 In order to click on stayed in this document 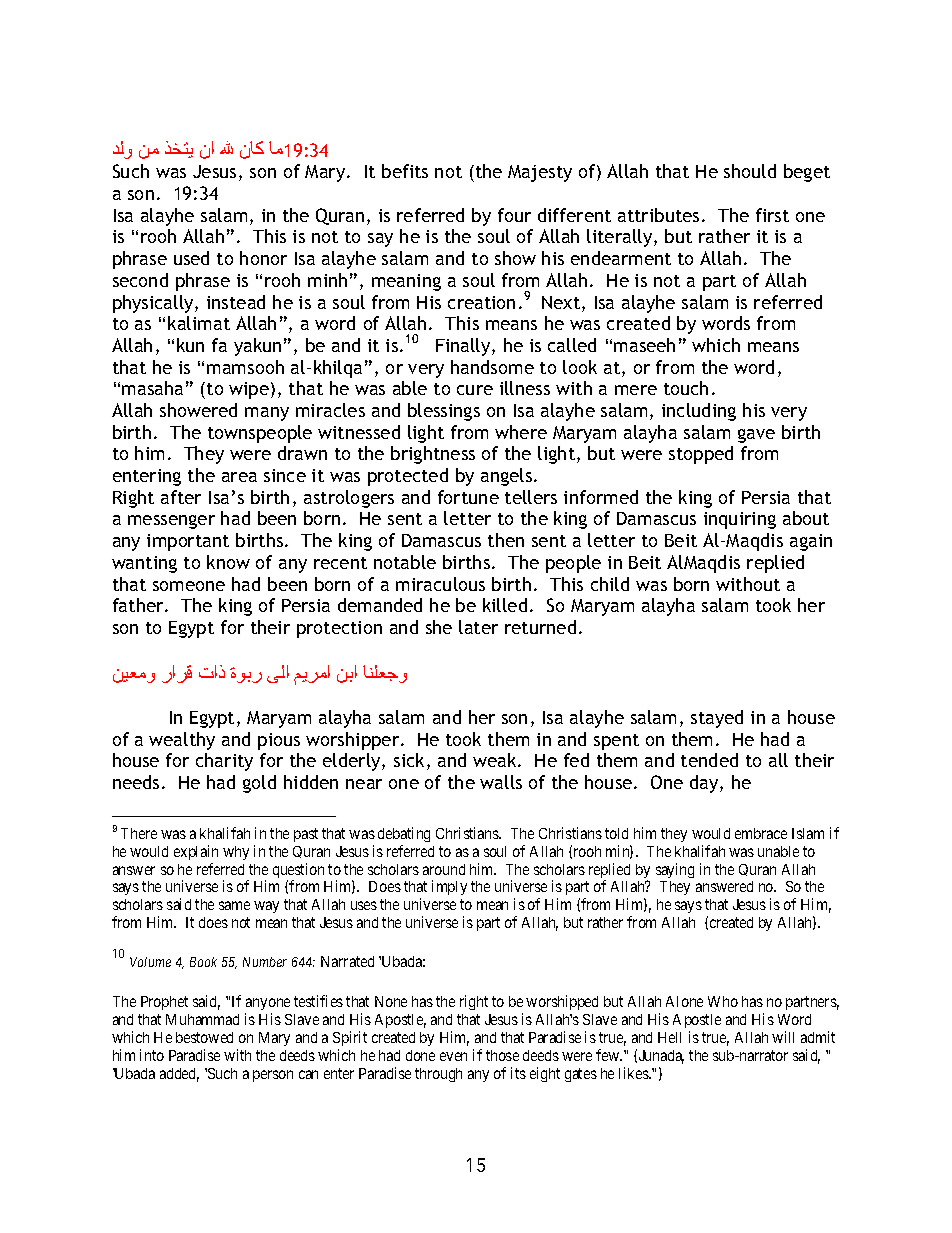, I will do `click(717, 719)`.
